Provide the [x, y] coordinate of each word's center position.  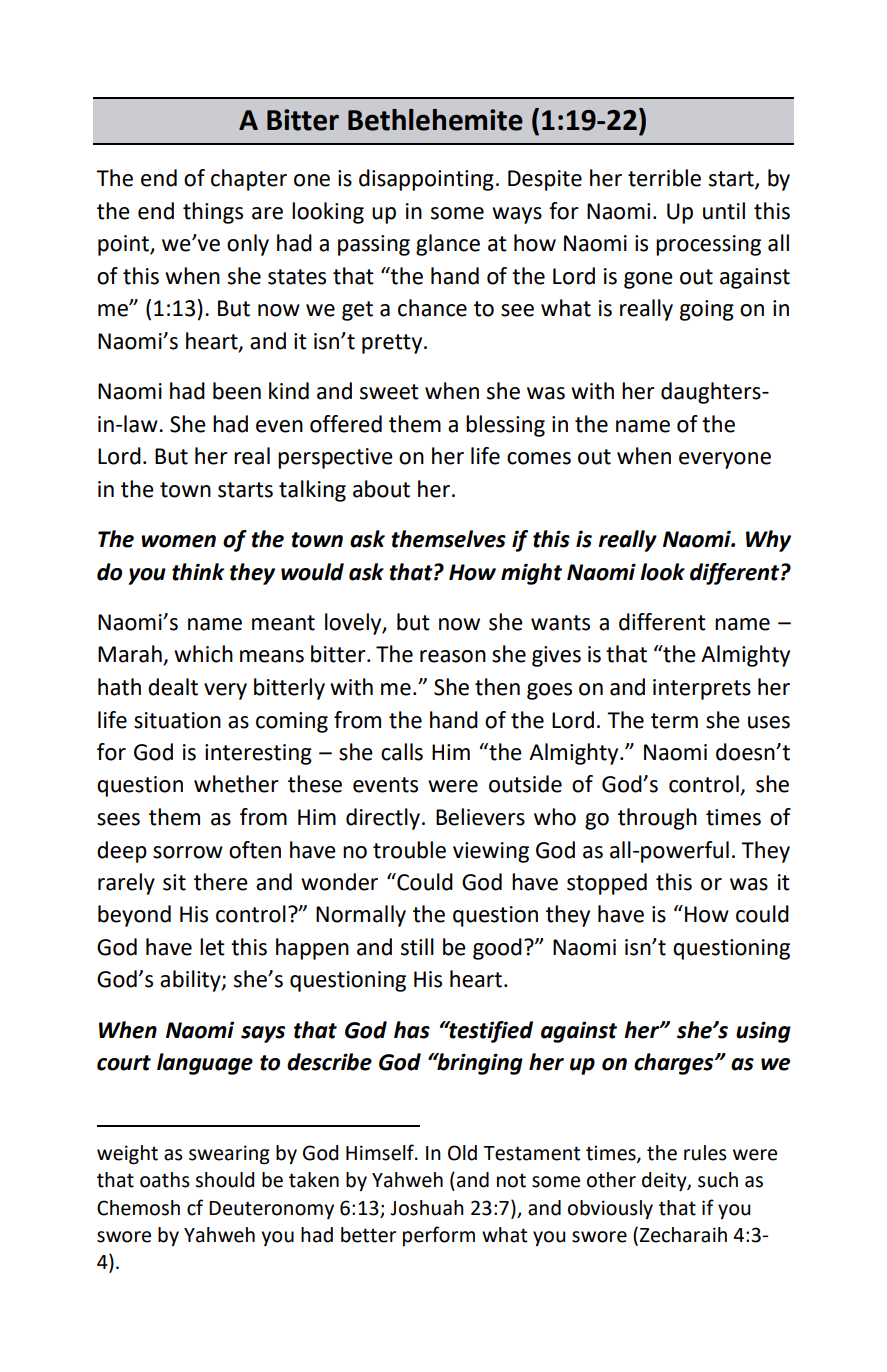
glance [448, 245]
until [724, 211]
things [213, 213]
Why [768, 541]
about [381, 489]
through [657, 819]
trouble [409, 850]
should [224, 1180]
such [718, 1180]
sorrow [188, 852]
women [178, 541]
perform [439, 1236]
